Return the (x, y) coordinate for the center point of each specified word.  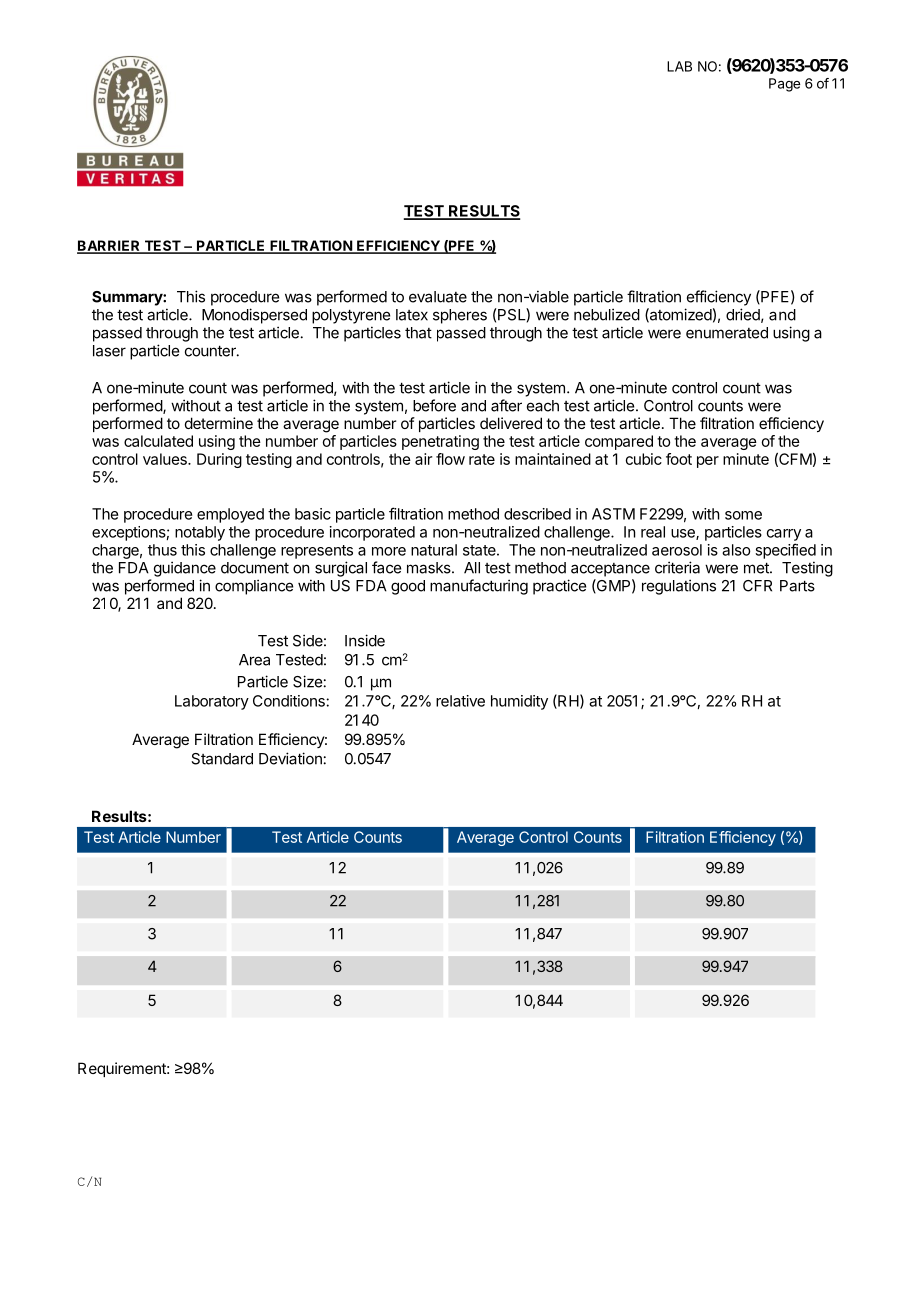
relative (460, 701)
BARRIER (109, 246)
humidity (519, 702)
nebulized (607, 314)
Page (784, 85)
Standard (222, 759)
